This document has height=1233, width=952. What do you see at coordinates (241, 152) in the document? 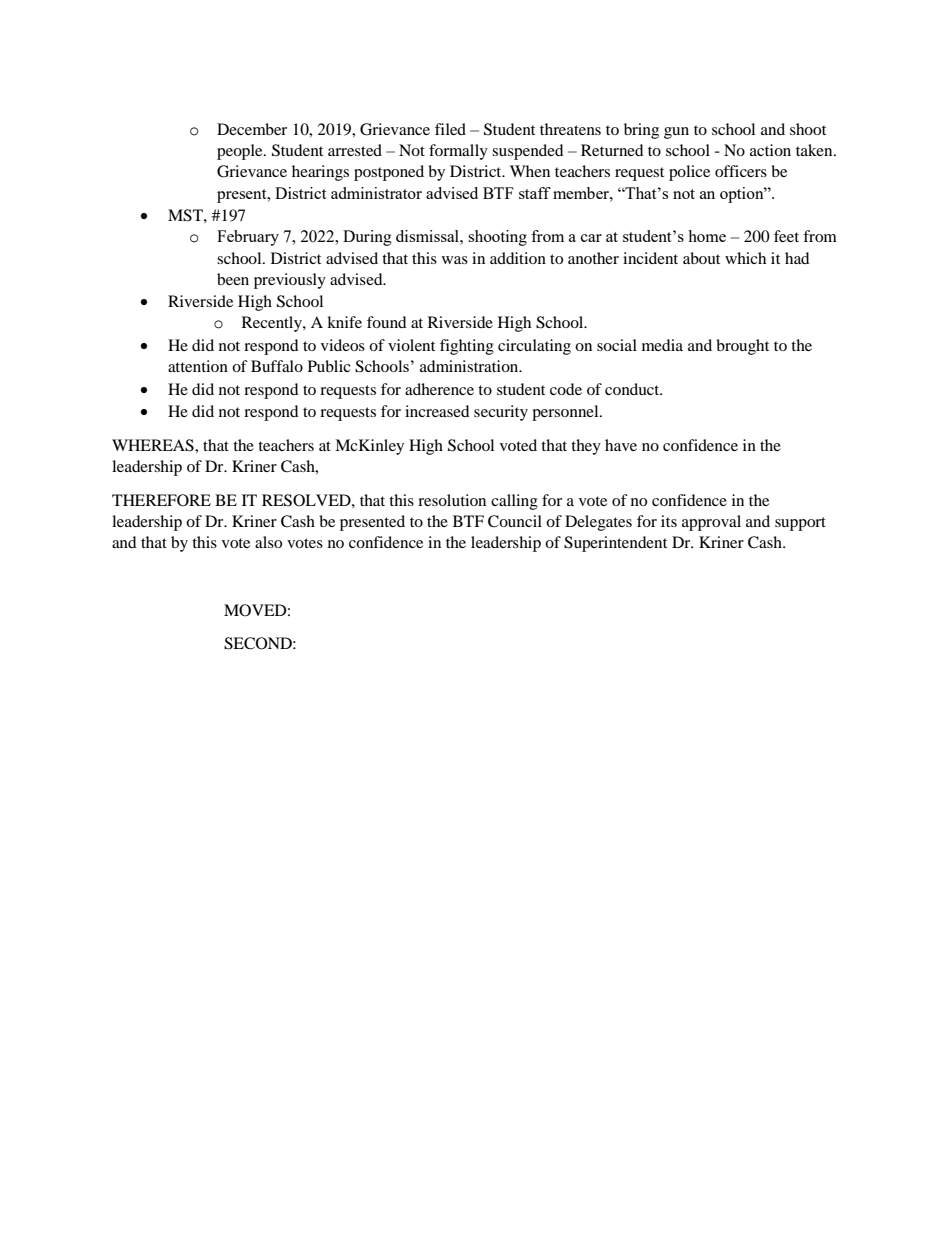
I see `people` at bounding box center [241, 152].
